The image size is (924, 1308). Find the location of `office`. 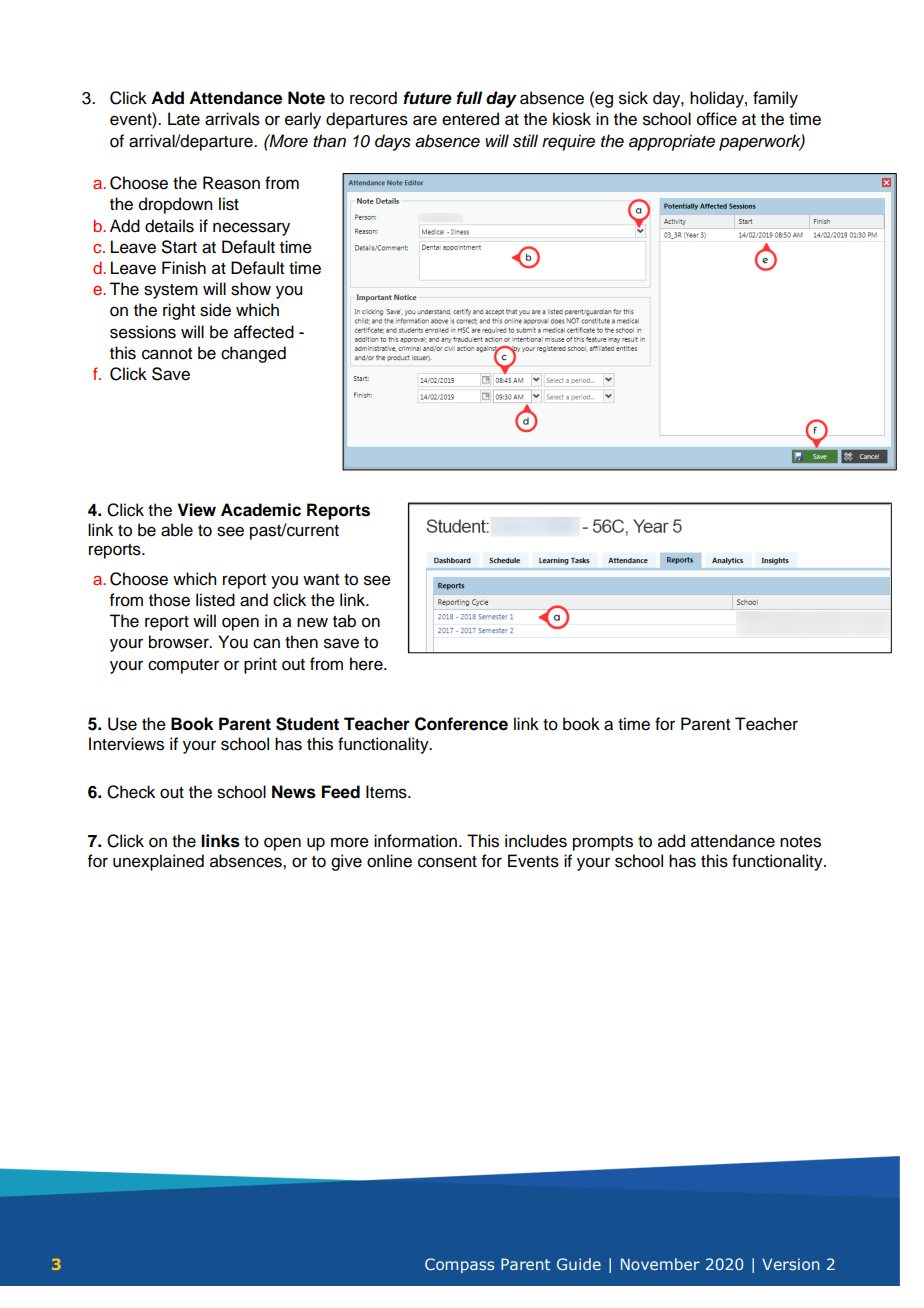

office is located at coordinates (717, 119).
